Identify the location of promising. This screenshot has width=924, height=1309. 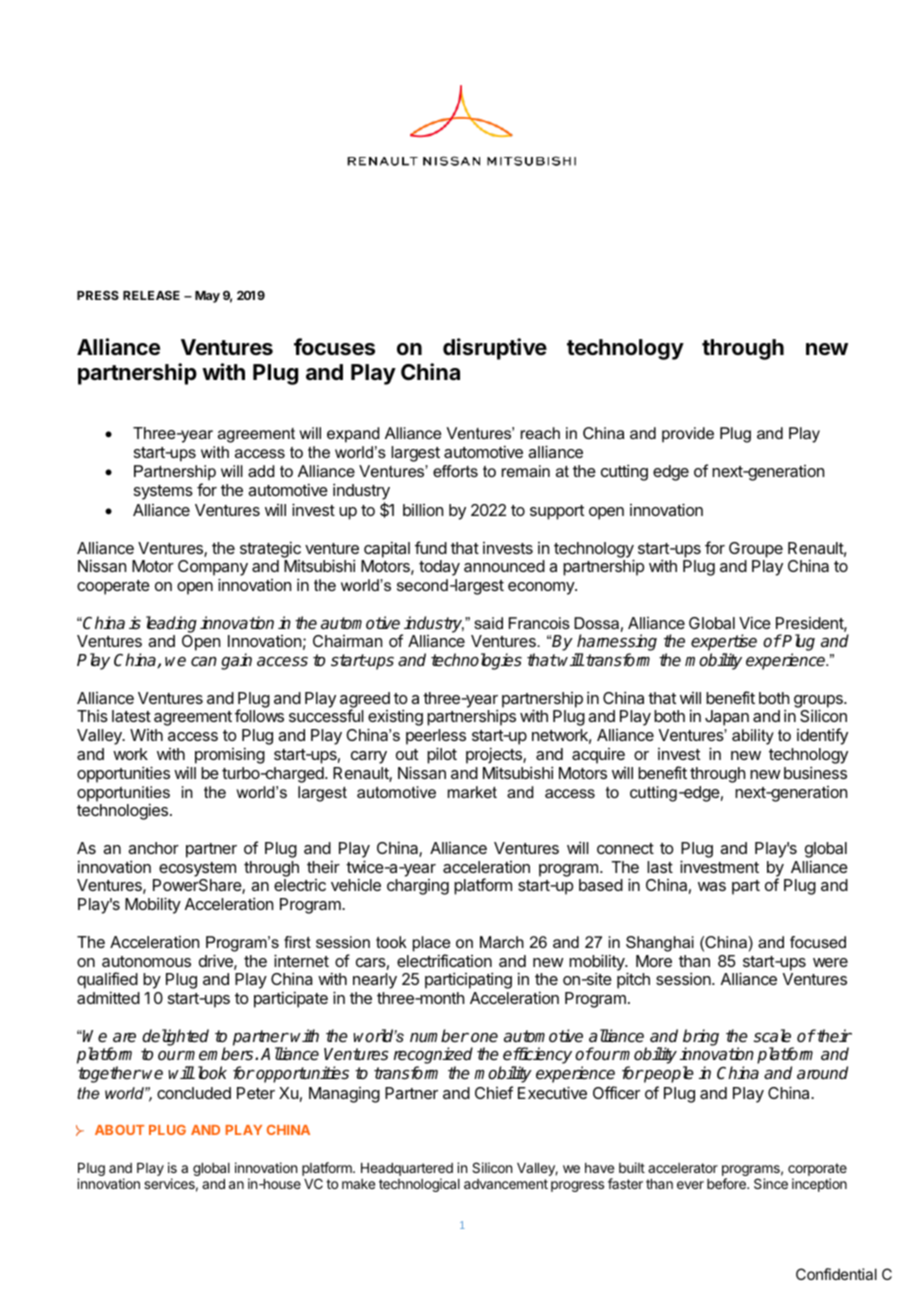
(230, 755).
